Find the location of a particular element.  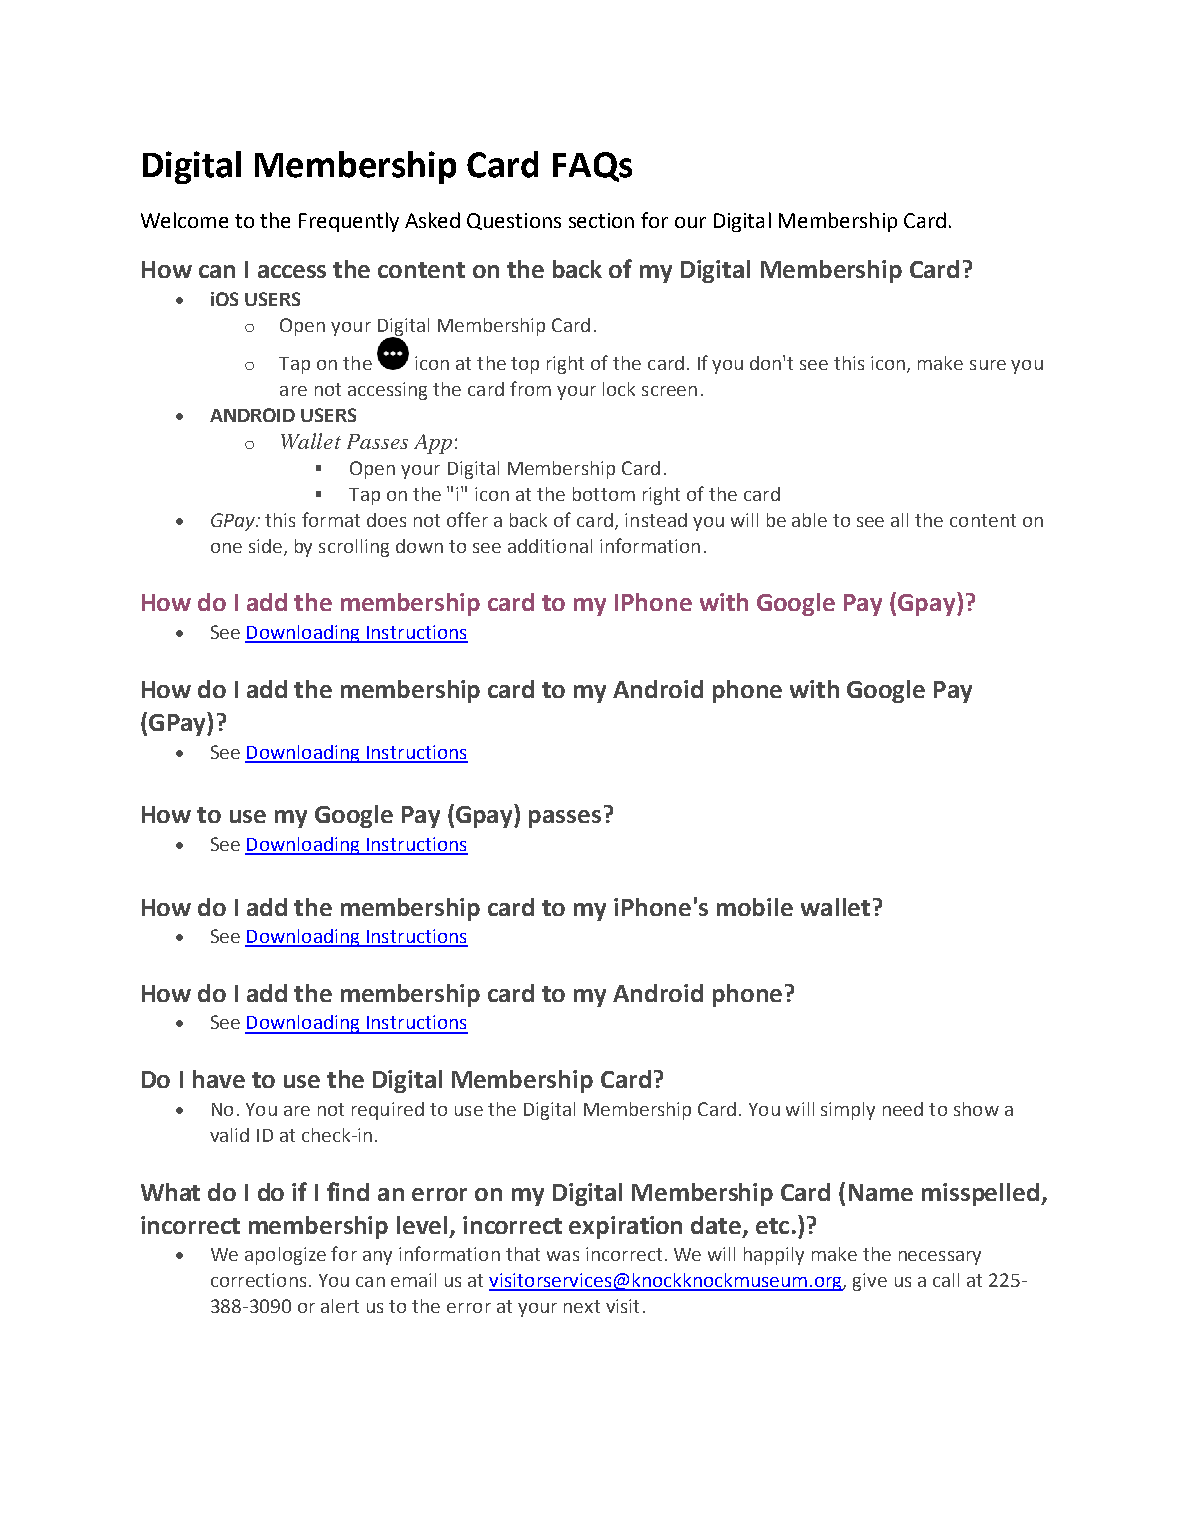

corrections is located at coordinates (258, 1280).
